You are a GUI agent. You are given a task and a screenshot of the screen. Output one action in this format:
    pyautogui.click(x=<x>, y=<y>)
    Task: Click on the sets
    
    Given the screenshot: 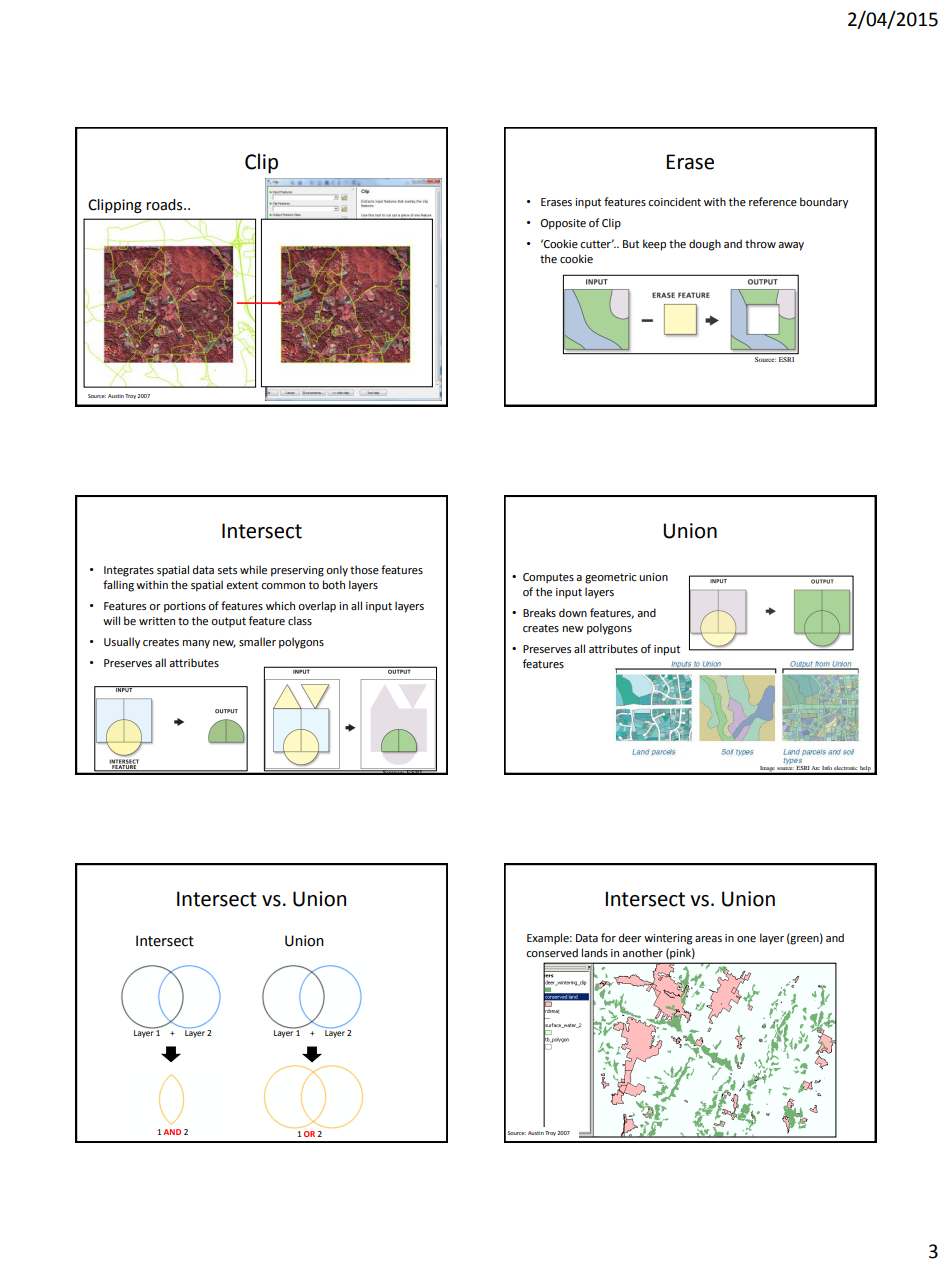 What is the action you would take?
    pyautogui.click(x=227, y=570)
